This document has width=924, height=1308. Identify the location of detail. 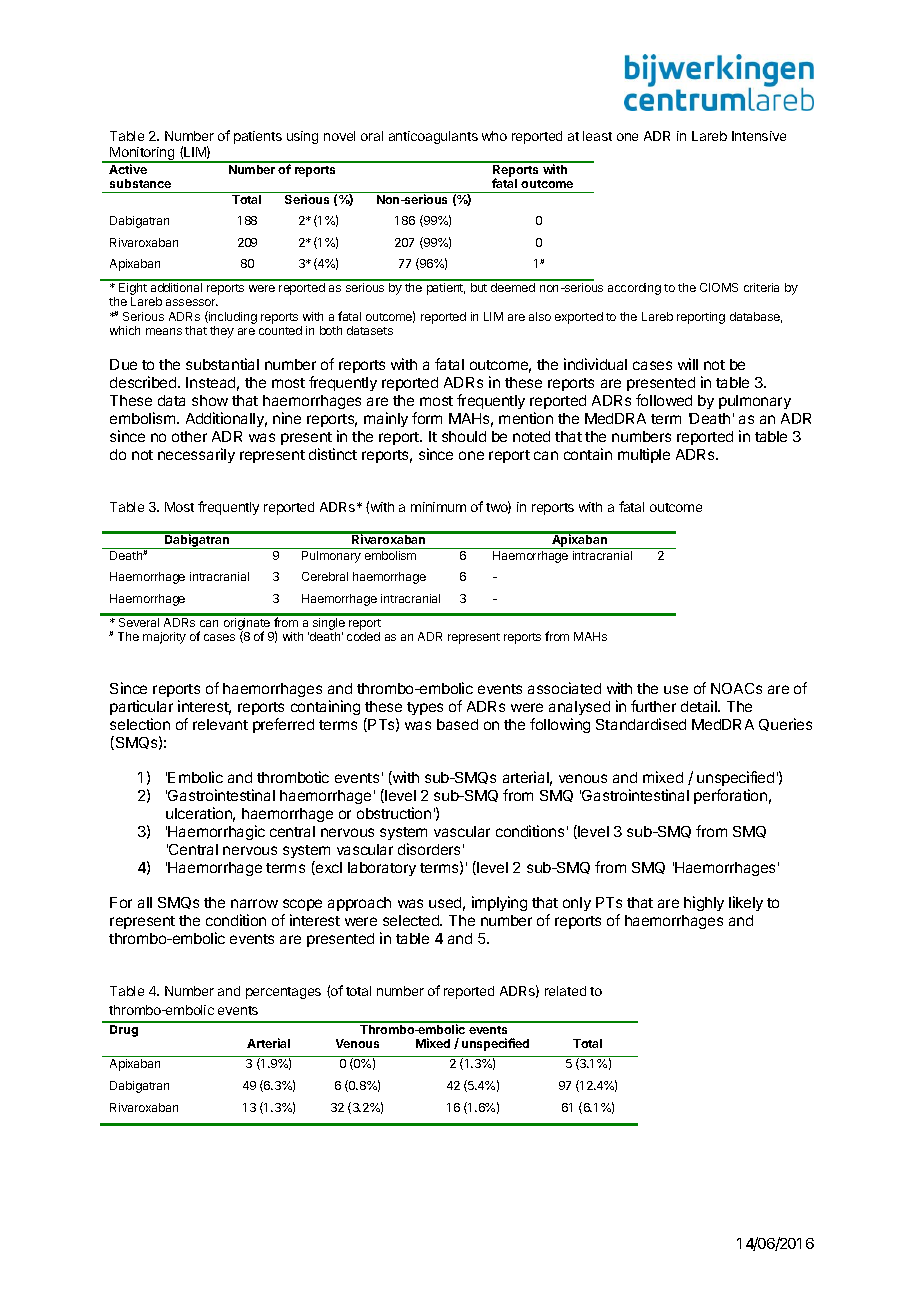
(700, 706).
